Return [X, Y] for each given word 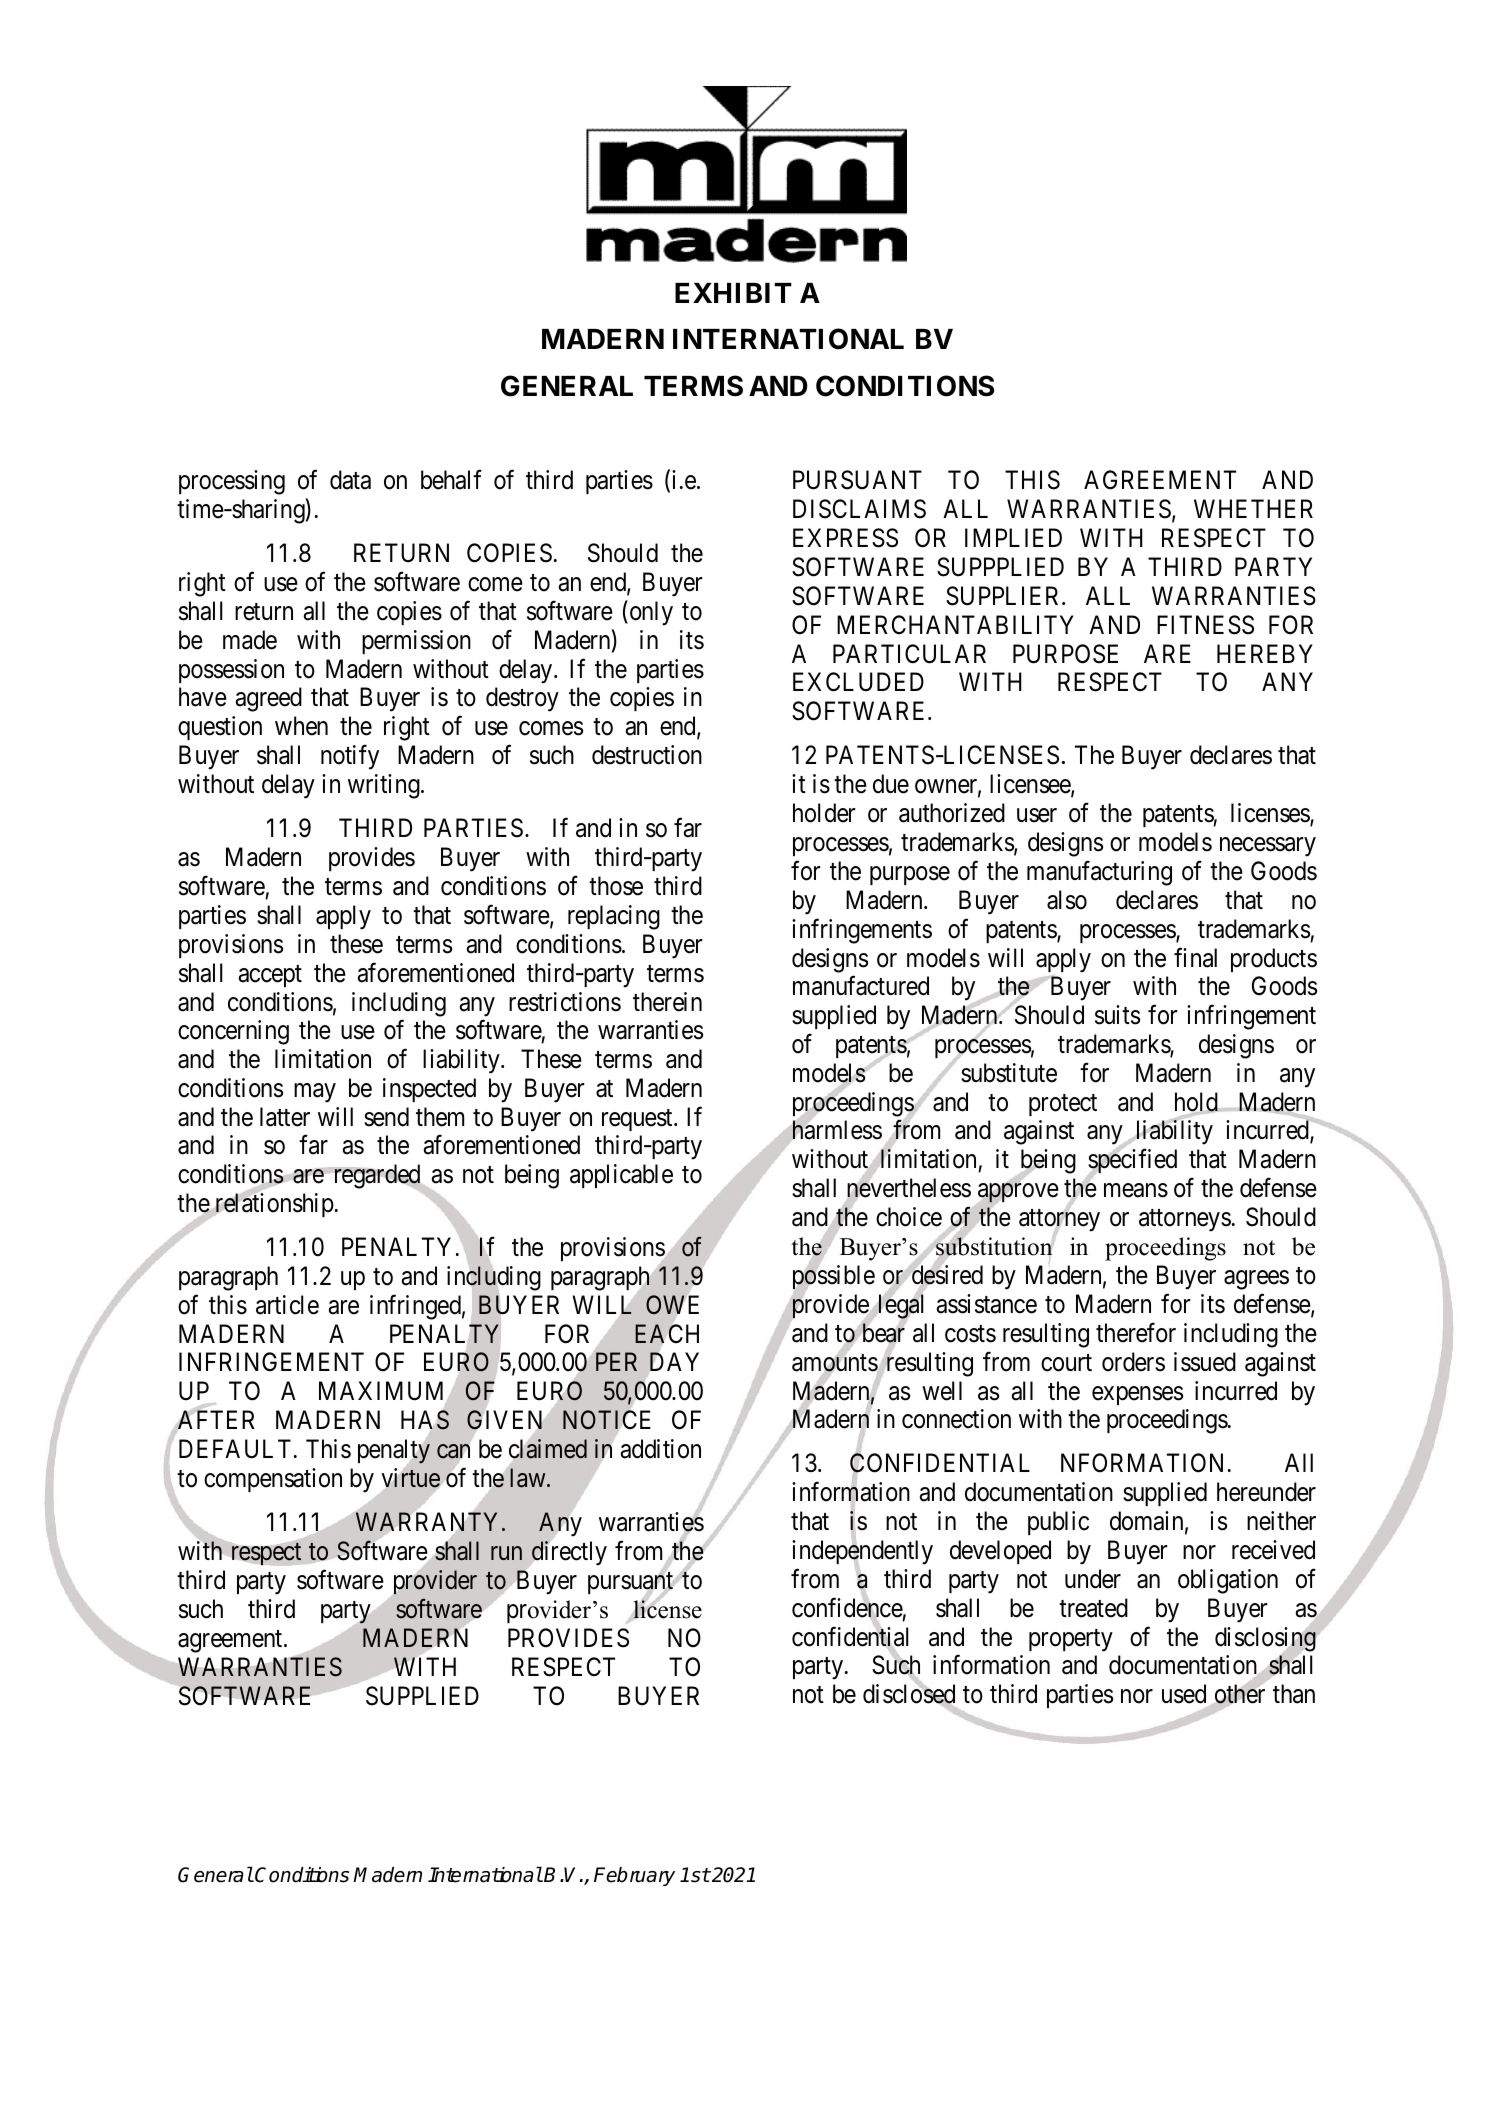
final [1195, 957]
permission [416, 642]
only [650, 613]
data [350, 480]
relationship [273, 1205]
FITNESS [1205, 625]
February [634, 1876]
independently [862, 1553]
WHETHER [1253, 509]
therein [667, 1002]
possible [834, 1278]
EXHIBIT [733, 293]
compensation [273, 1480]
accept [270, 976]
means [1136, 1191]
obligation [1228, 1581]
